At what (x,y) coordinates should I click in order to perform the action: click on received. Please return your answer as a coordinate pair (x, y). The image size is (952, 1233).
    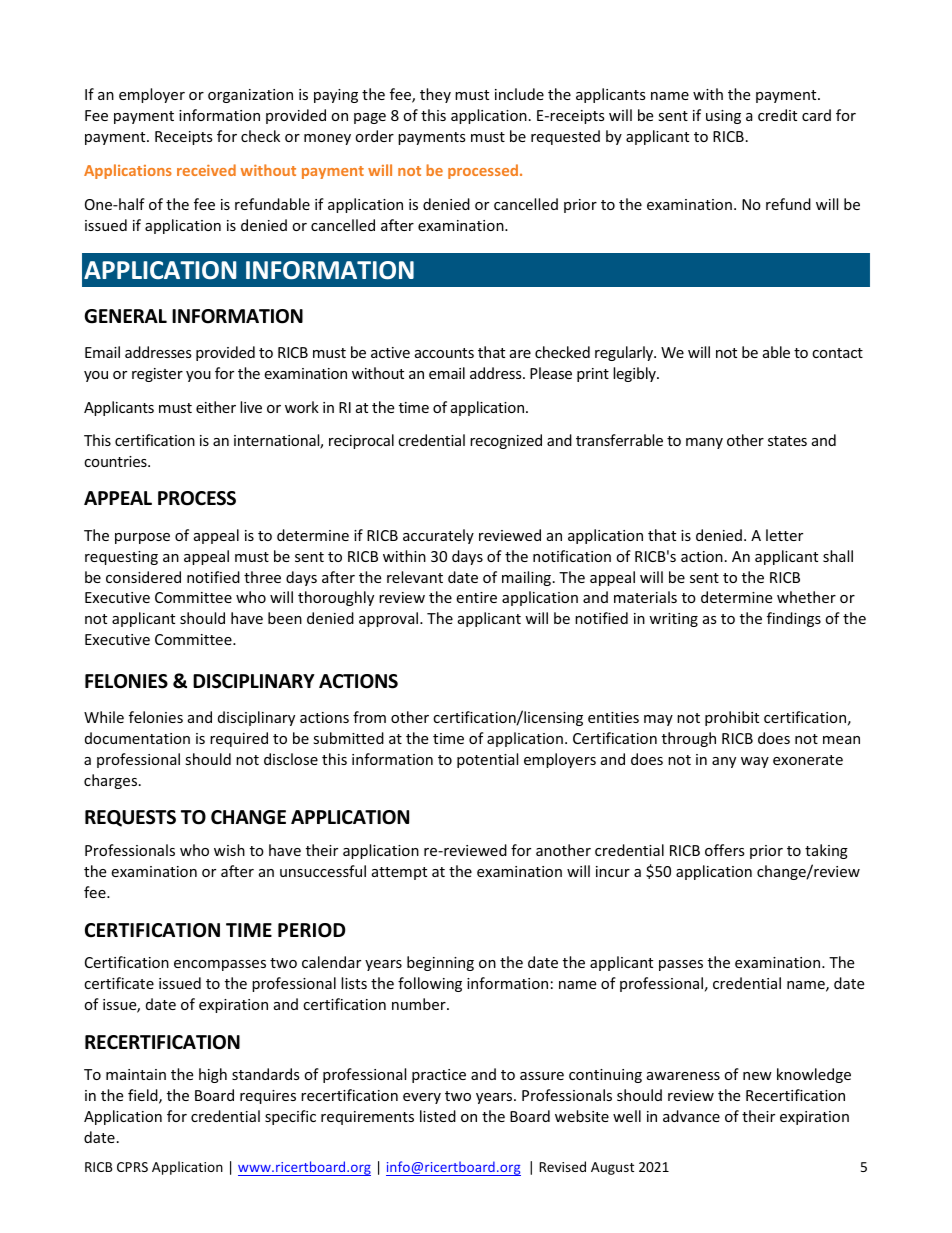
    Looking at the image, I should click on (206, 170).
